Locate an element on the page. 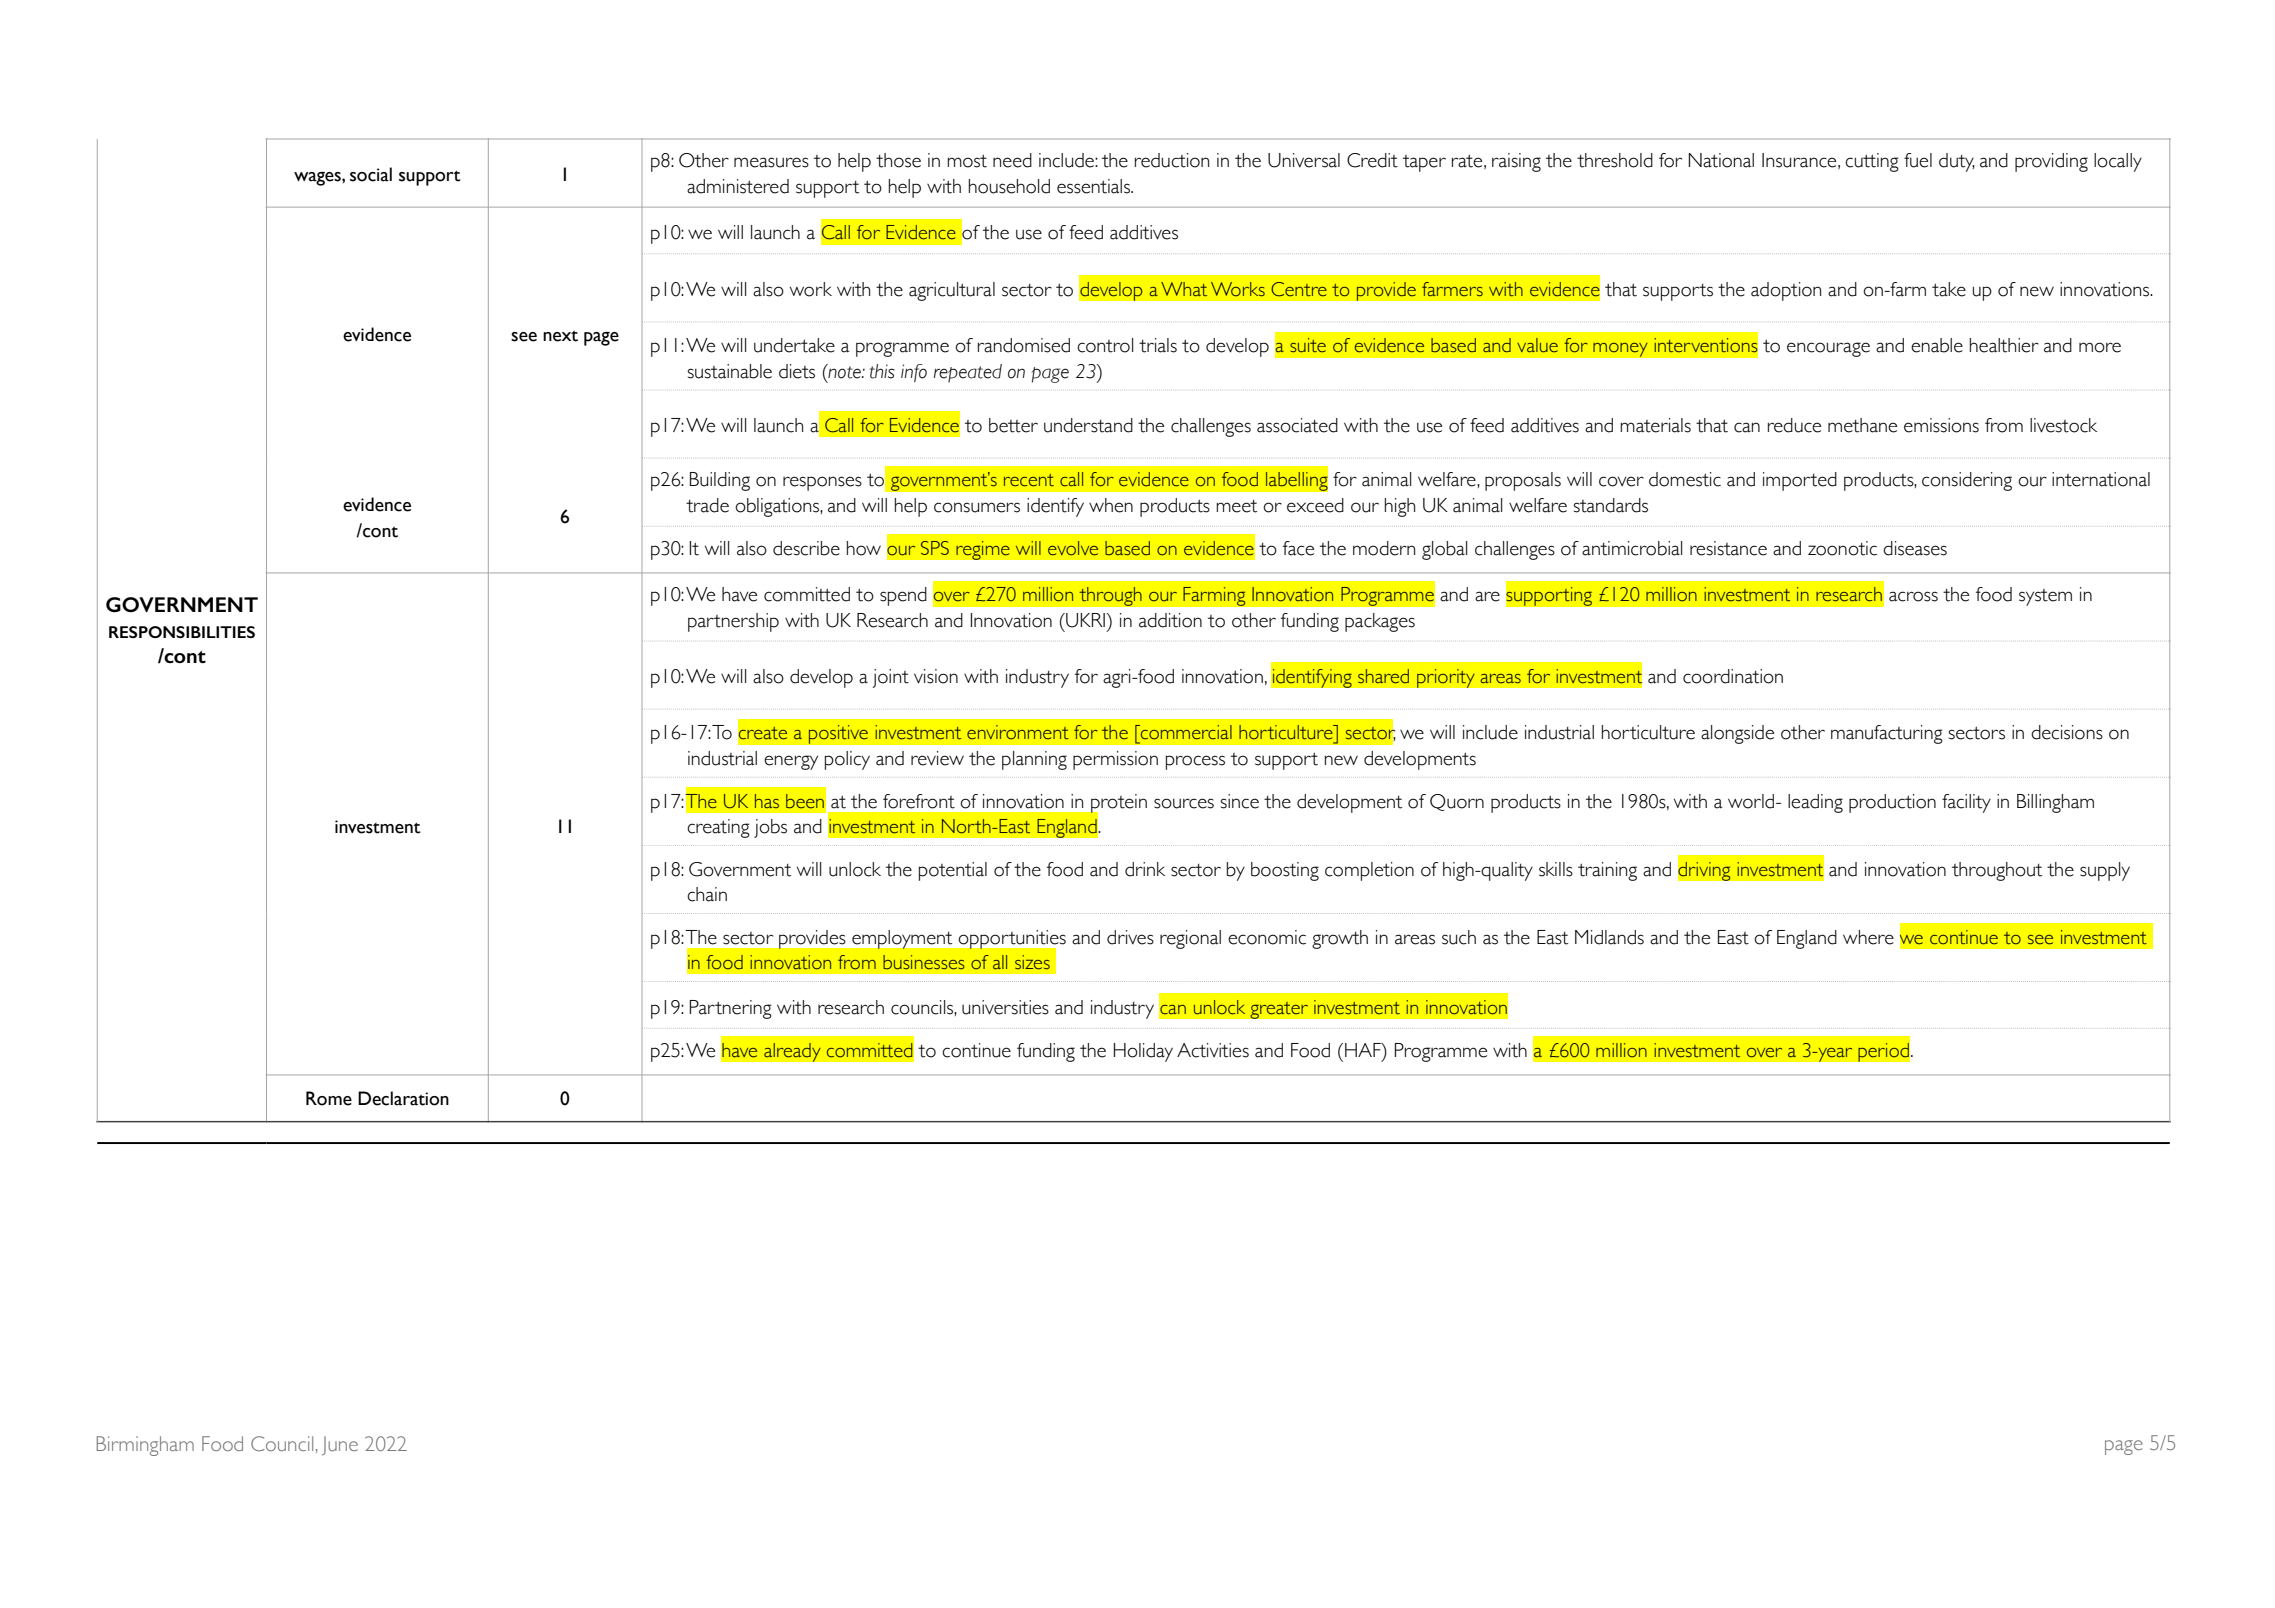 This document has width=2275, height=1608. creating is located at coordinates (718, 828).
